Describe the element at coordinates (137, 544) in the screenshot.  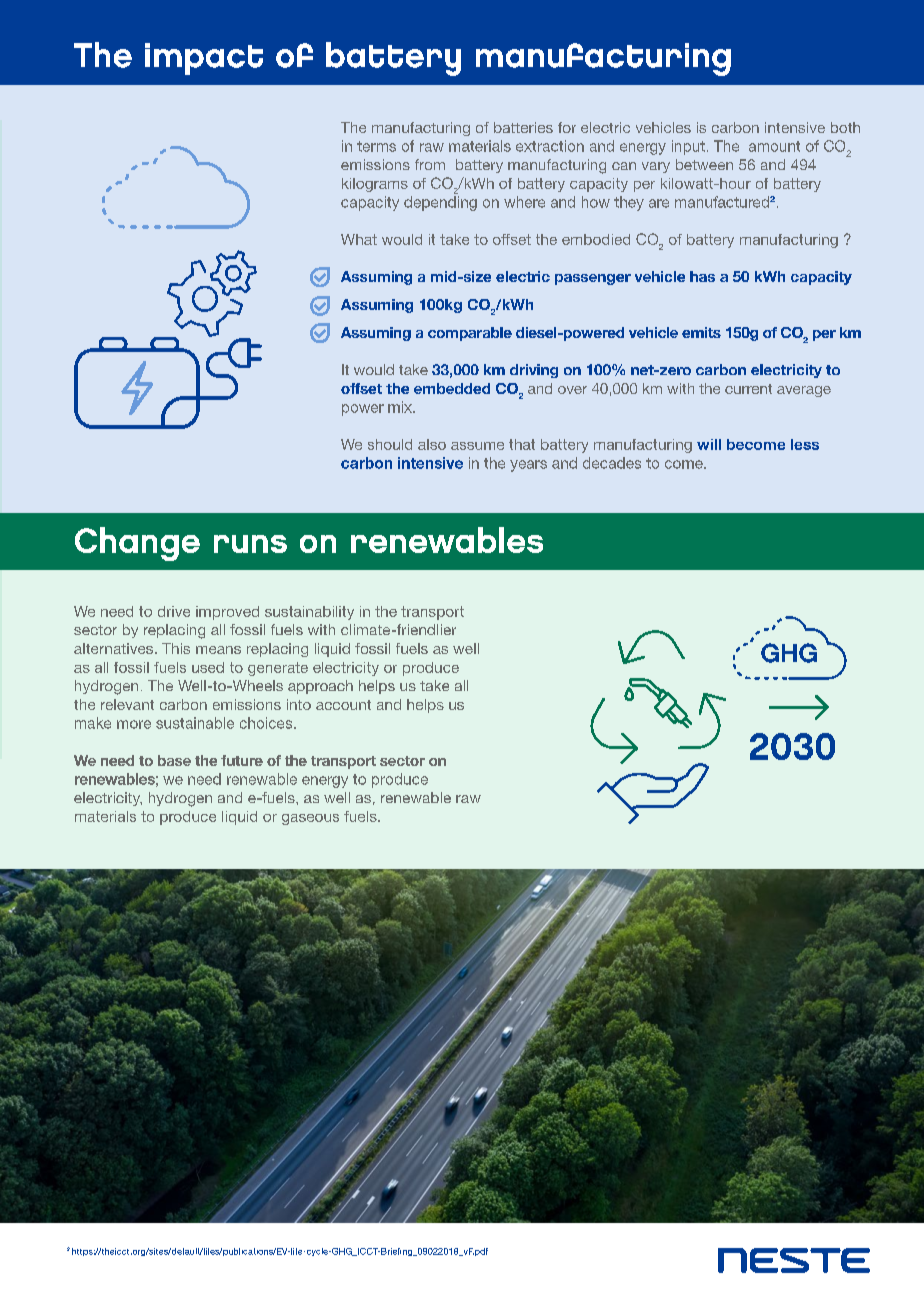
I see `Change` at that location.
